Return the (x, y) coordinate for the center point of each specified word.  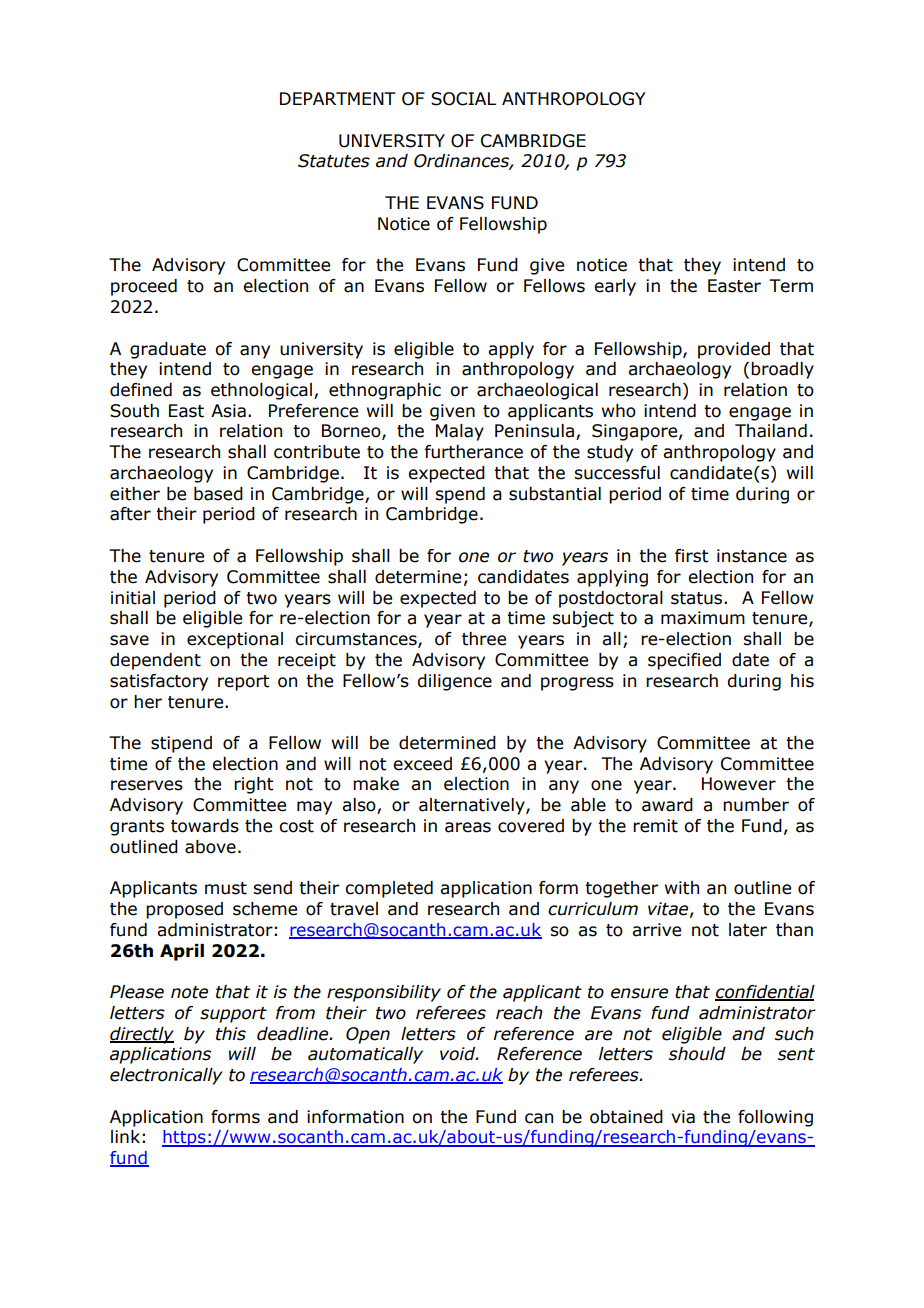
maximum (703, 618)
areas (468, 827)
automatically (365, 1055)
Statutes (334, 161)
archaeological (537, 391)
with (682, 888)
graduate (168, 350)
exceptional (235, 640)
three (484, 639)
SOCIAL (463, 99)
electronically (166, 1076)
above (210, 847)
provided (734, 350)
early (615, 287)
